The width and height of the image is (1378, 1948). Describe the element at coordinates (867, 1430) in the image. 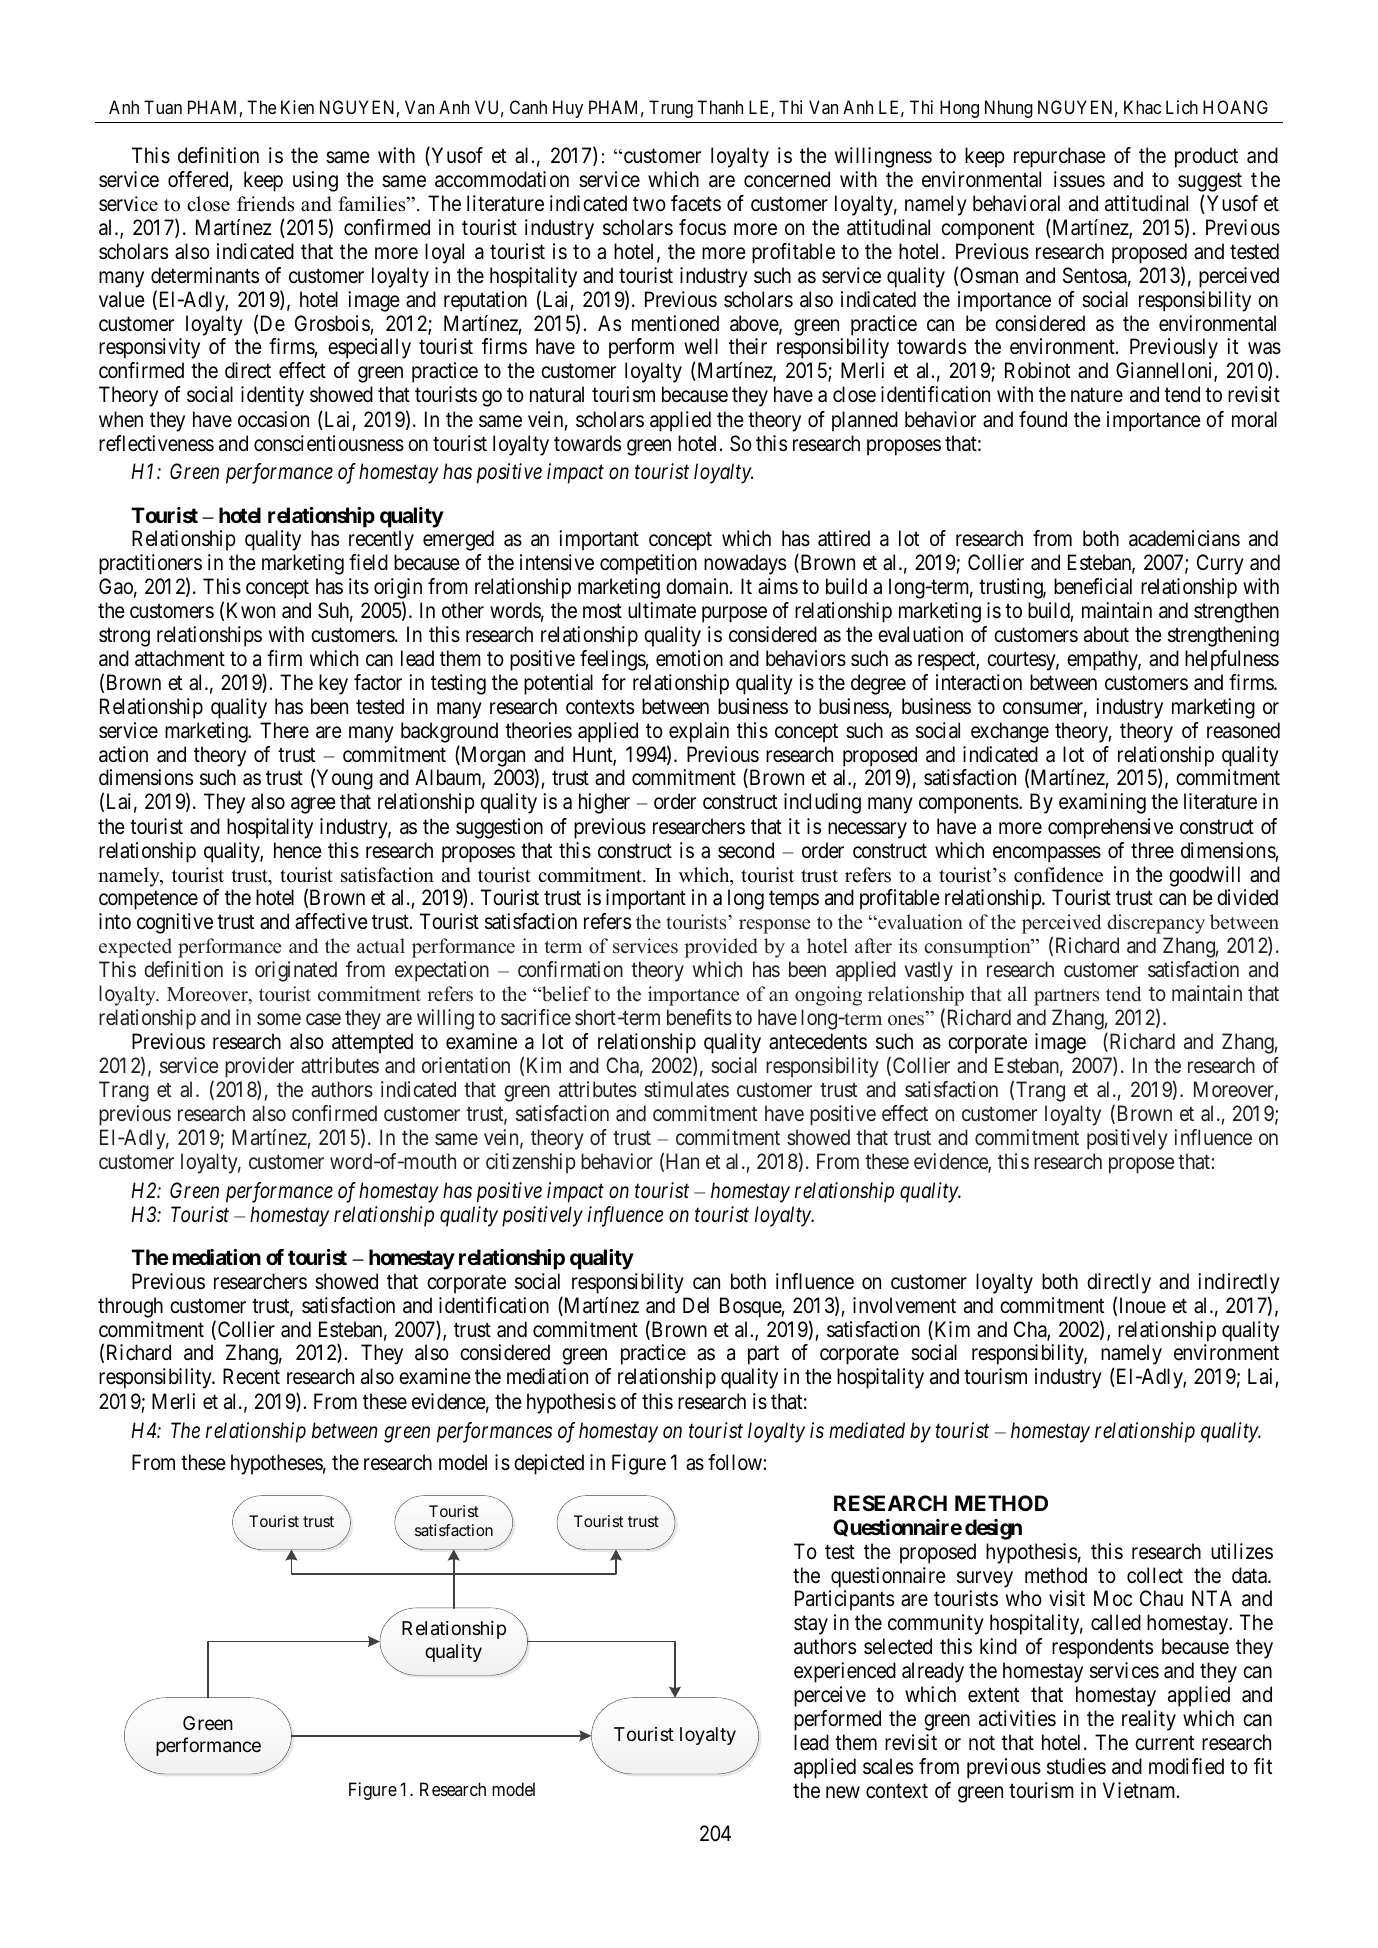

I see `mediated` at that location.
